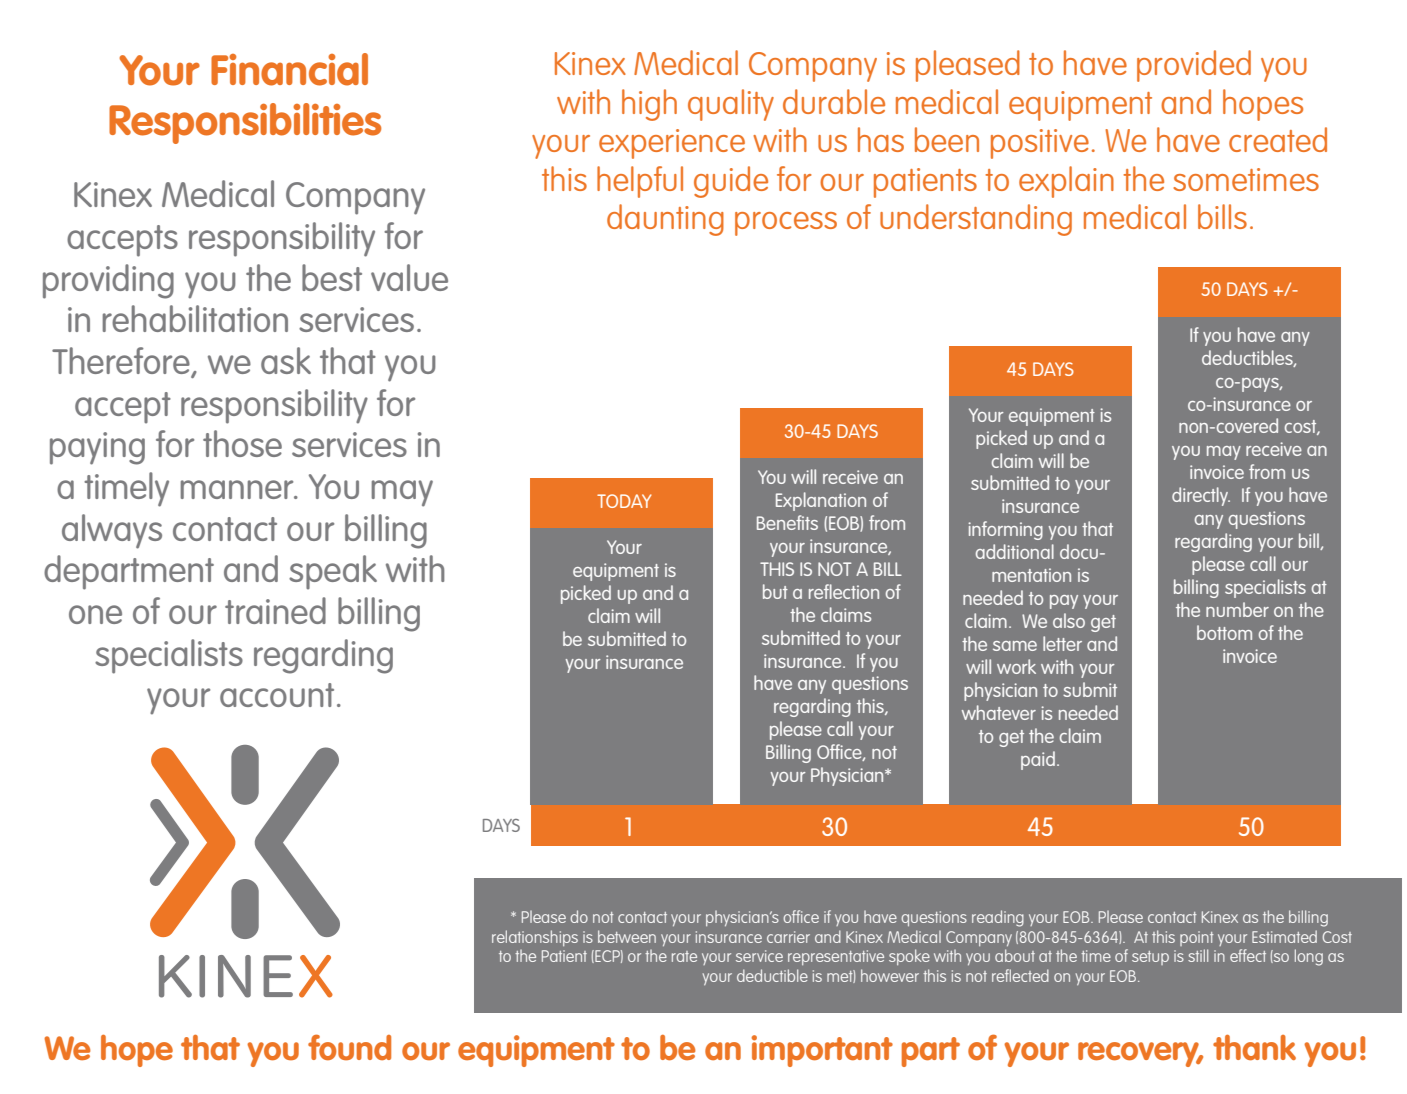 Image resolution: width=1407 pixels, height=1094 pixels. I want to click on quality, so click(731, 105).
